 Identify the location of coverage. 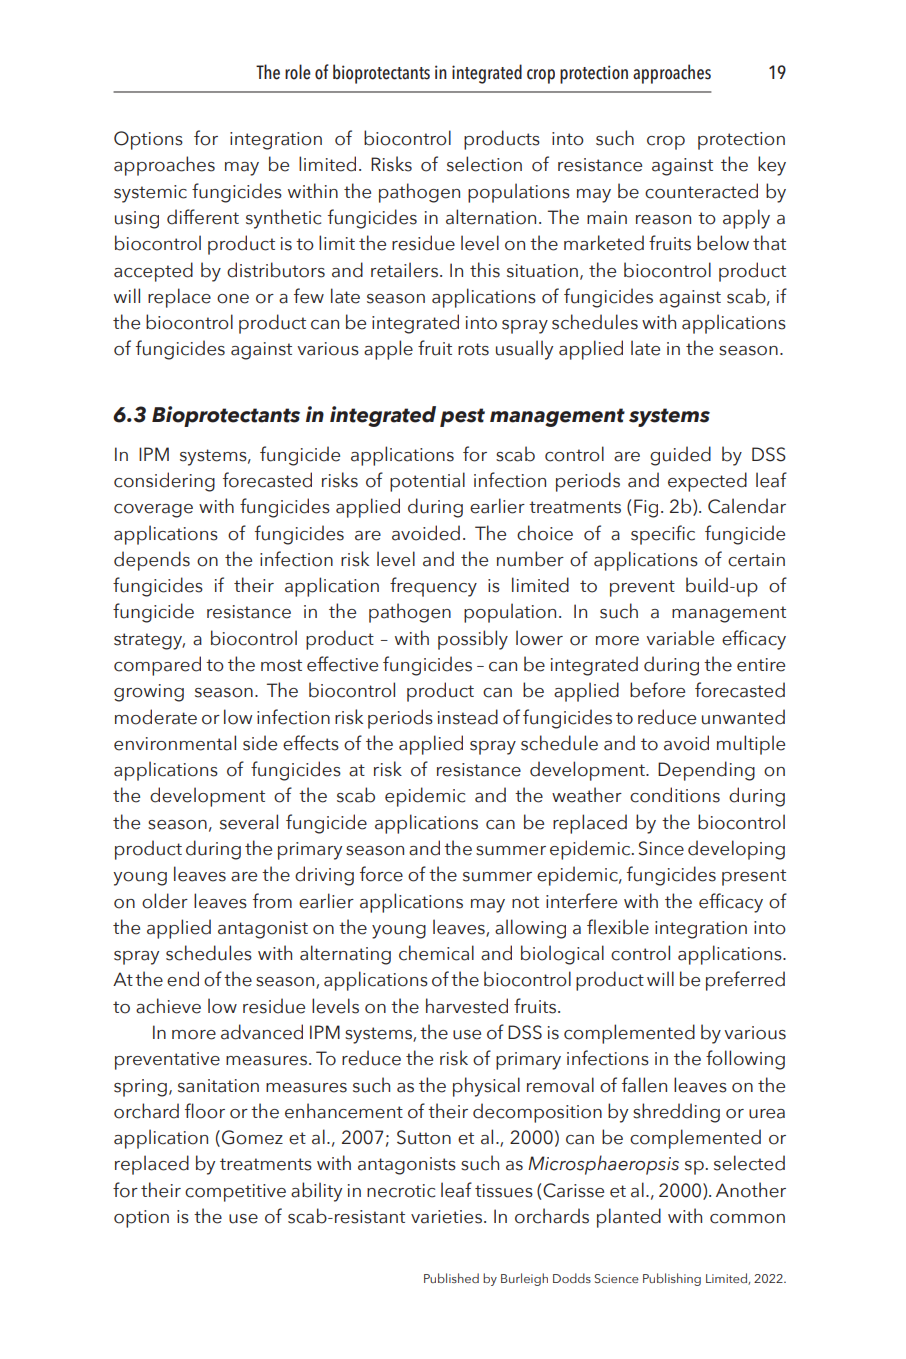
(153, 511).
